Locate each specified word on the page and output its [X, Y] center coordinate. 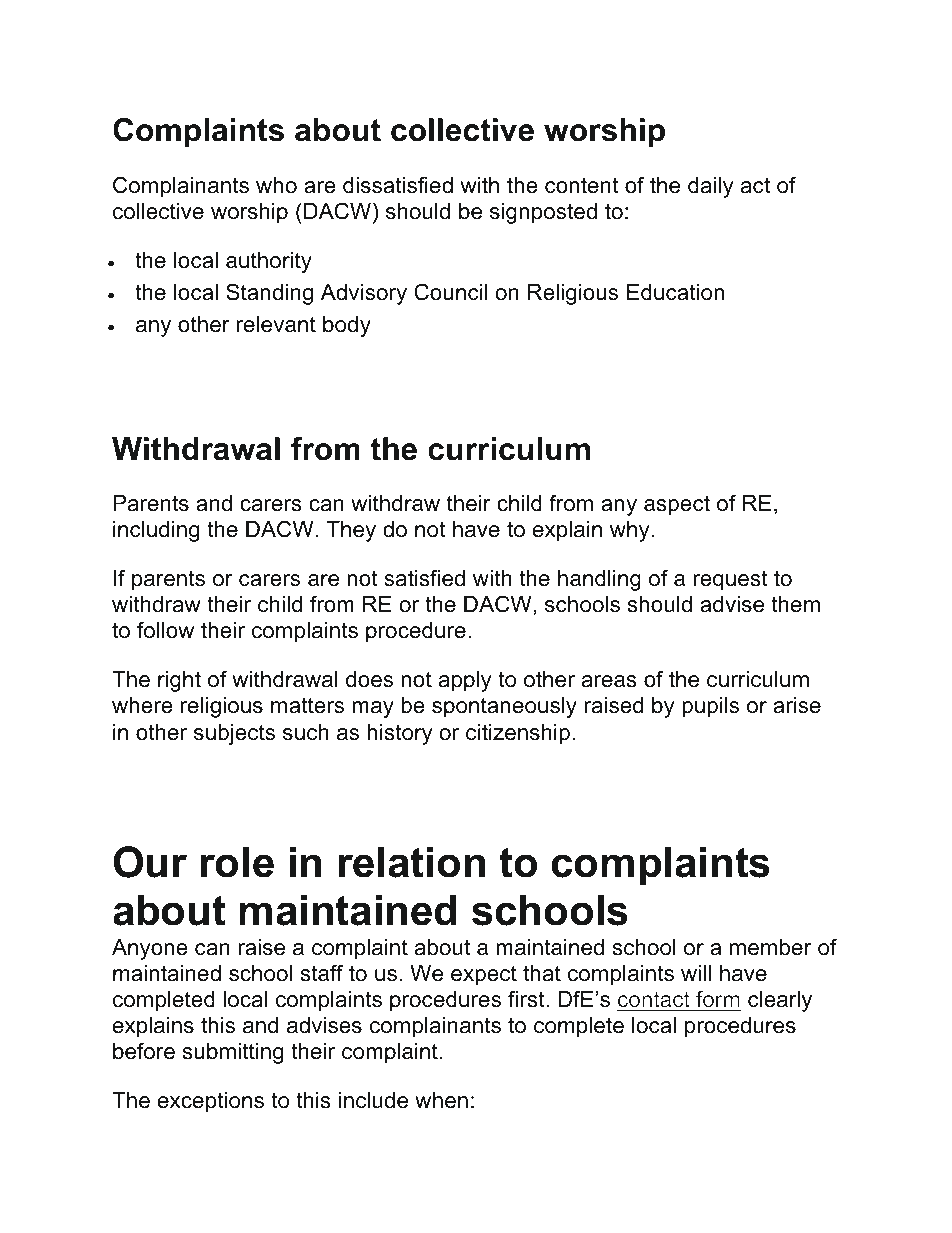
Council [450, 292]
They [351, 531]
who [276, 185]
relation [411, 862]
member [771, 947]
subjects [234, 734]
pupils [710, 707]
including [156, 531]
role [237, 862]
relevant [276, 324]
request [730, 580]
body [347, 326]
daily [711, 187]
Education [675, 292]
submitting [233, 1053]
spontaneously [504, 707]
